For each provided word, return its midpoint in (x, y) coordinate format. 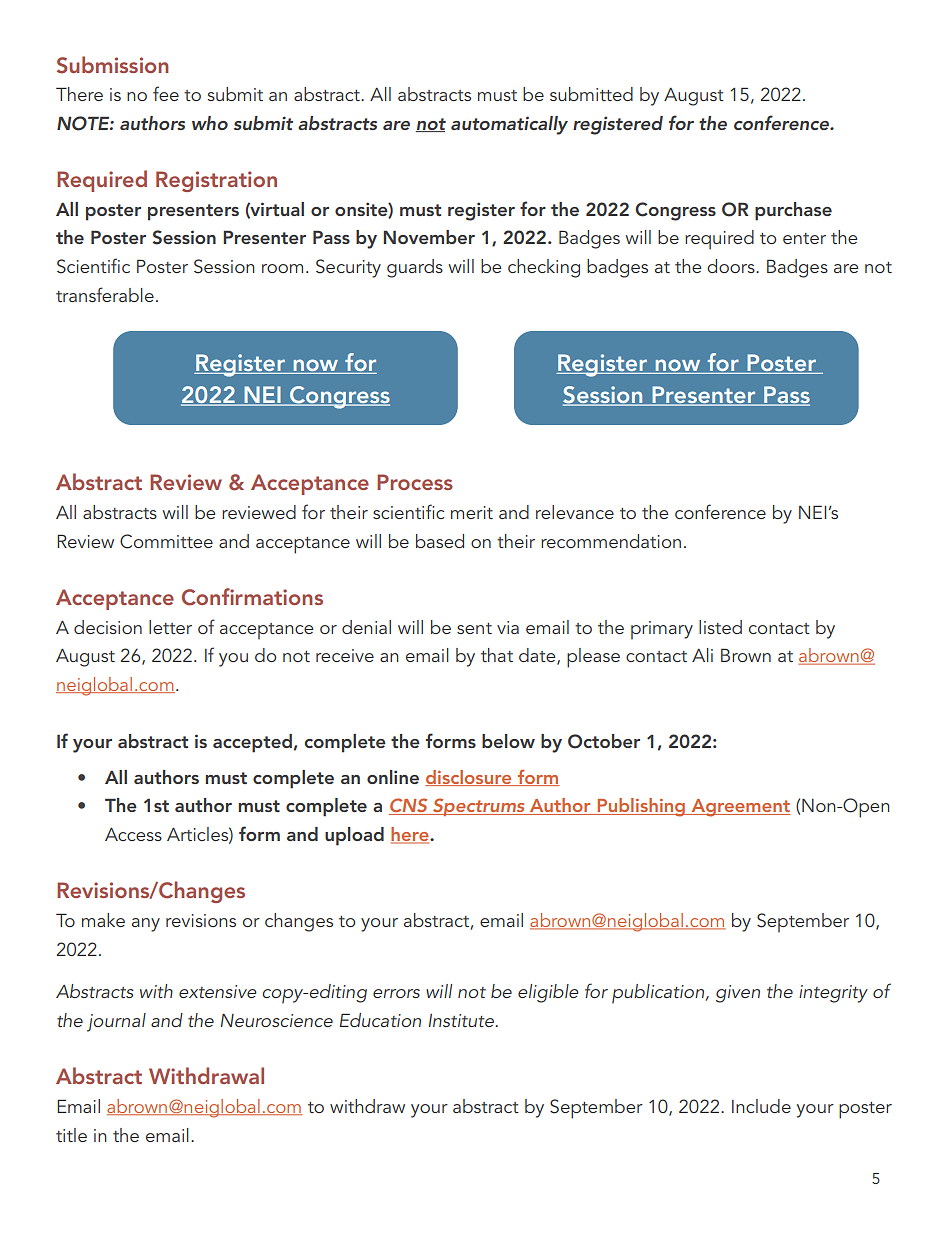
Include (761, 1106)
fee (166, 93)
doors (732, 266)
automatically (509, 125)
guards (415, 268)
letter (170, 627)
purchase (793, 211)
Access (133, 834)
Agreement (739, 808)
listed (720, 627)
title (71, 1135)
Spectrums (479, 807)
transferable (105, 294)
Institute (462, 1020)
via (508, 627)
